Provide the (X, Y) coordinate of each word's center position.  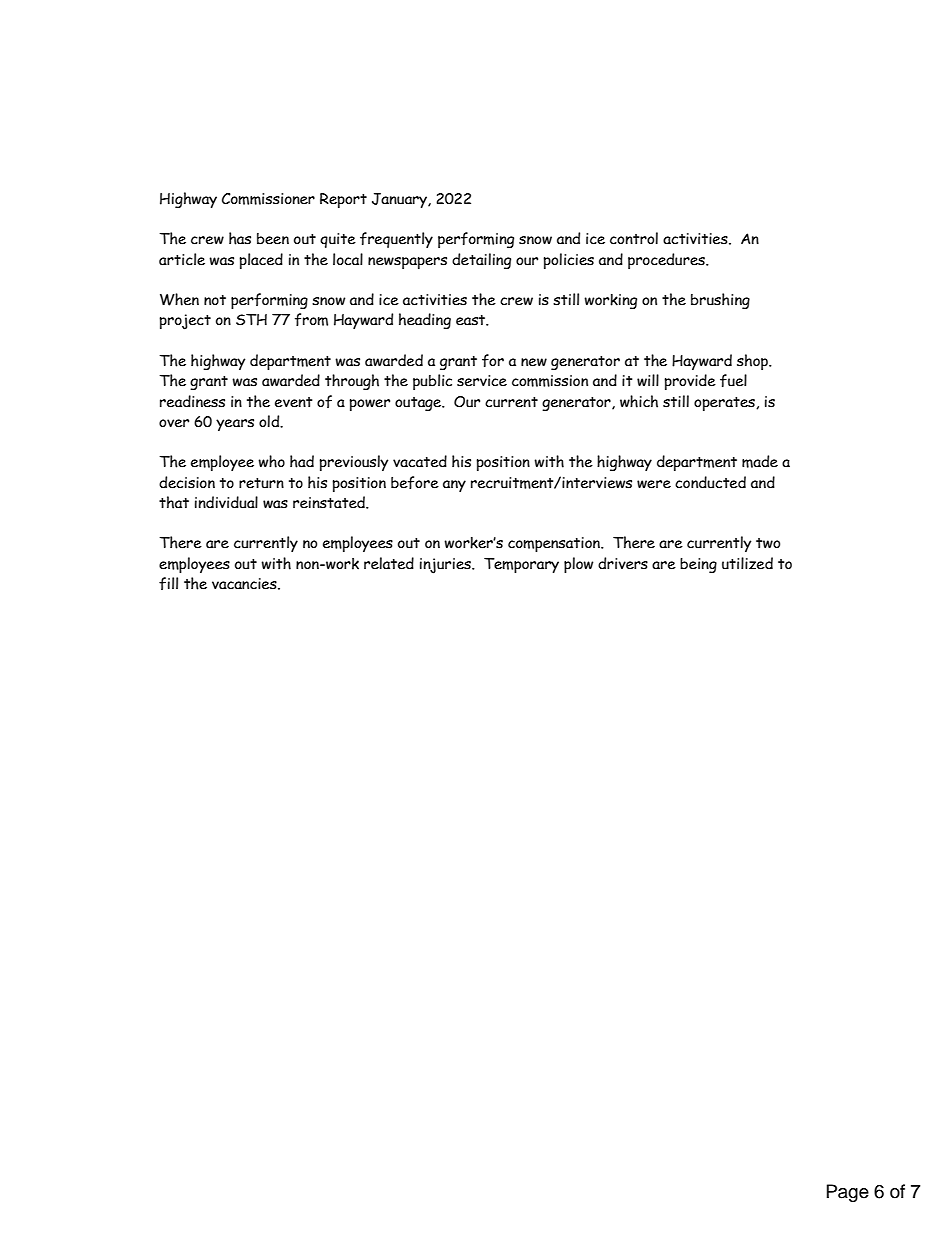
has (240, 238)
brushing (720, 301)
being (698, 565)
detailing (481, 261)
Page (848, 1193)
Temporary (521, 565)
